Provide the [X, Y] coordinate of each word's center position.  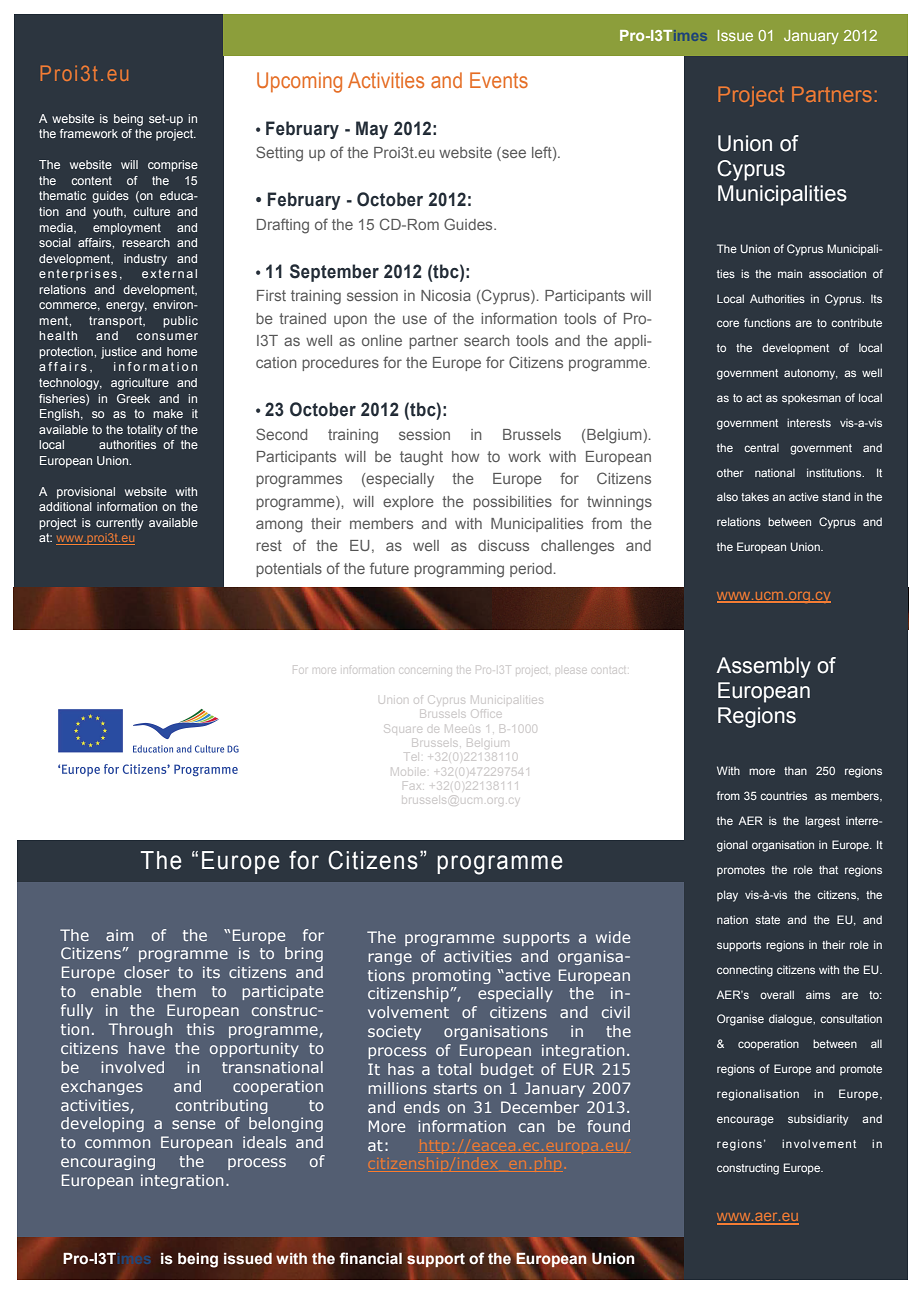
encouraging [108, 1162]
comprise [173, 166]
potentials [289, 570]
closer [147, 972]
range [390, 959]
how [465, 456]
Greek [133, 398]
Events [499, 80]
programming [459, 570]
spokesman [811, 398]
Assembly [763, 667]
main [790, 274]
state [767, 920]
